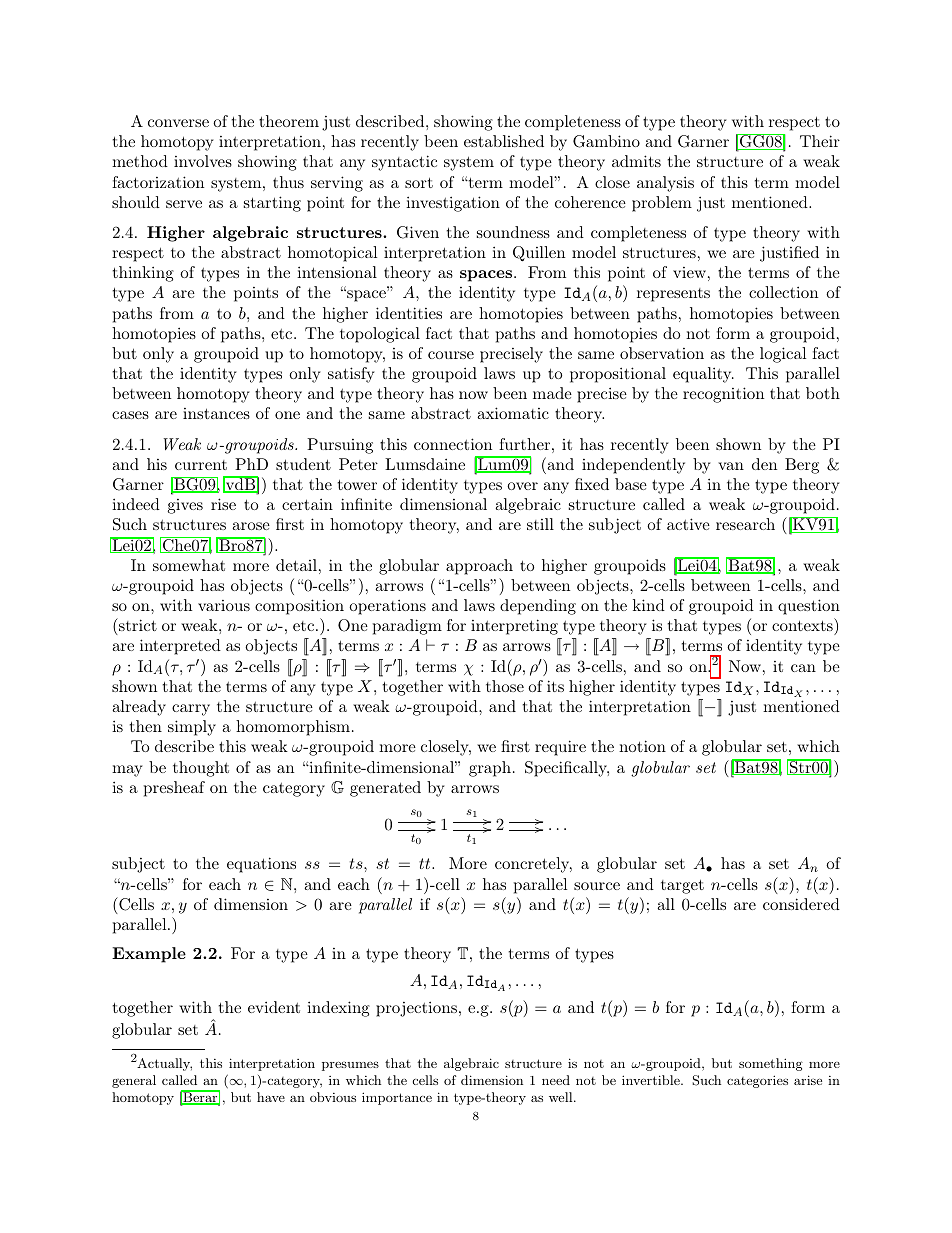 This screenshot has width=952, height=1233. What do you see at coordinates (504, 141) in the screenshot?
I see `established` at bounding box center [504, 141].
